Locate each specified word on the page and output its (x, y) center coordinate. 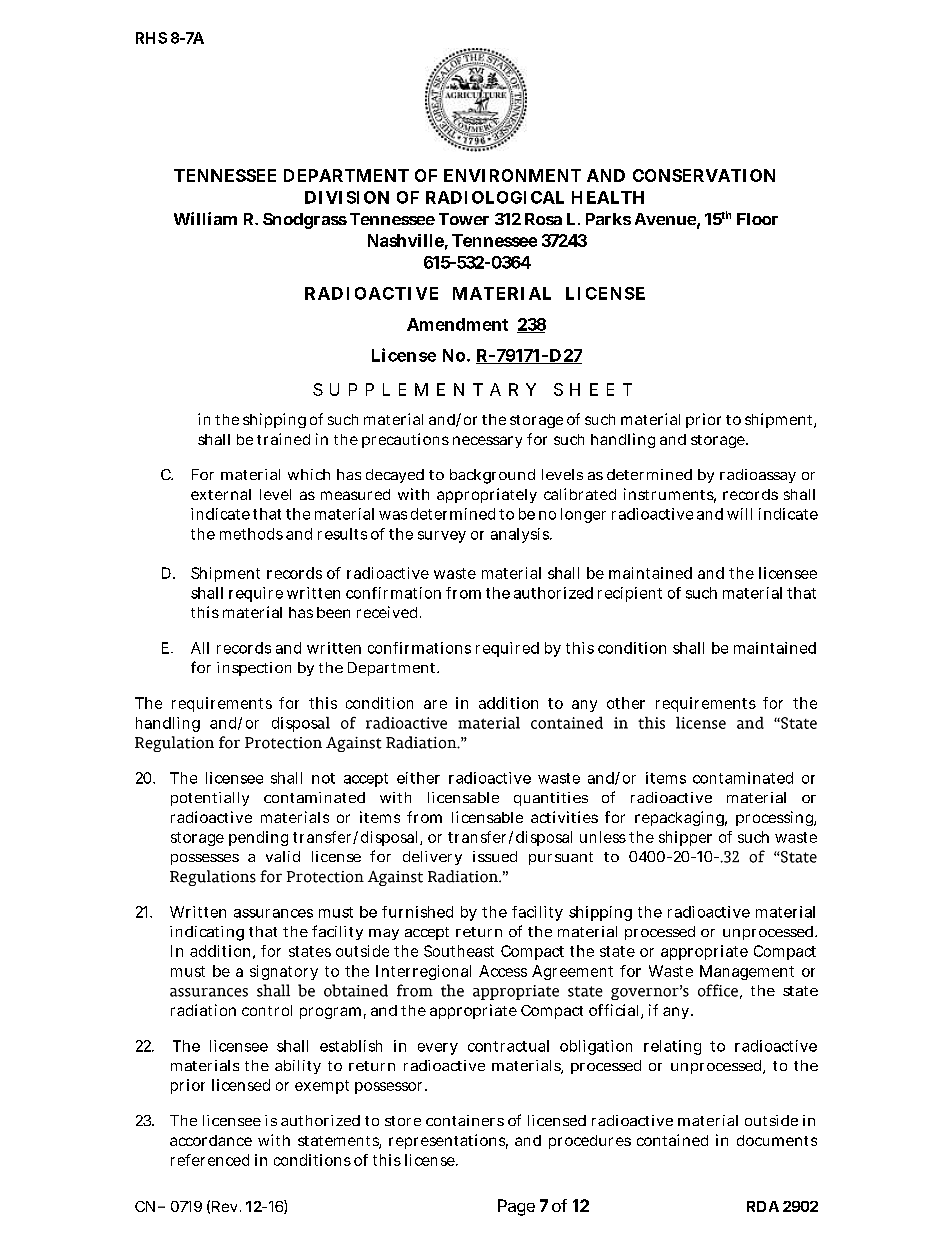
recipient (630, 594)
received (387, 612)
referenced (210, 1160)
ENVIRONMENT (512, 175)
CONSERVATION (704, 175)
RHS (151, 38)
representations (448, 1141)
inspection (254, 669)
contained (672, 1140)
